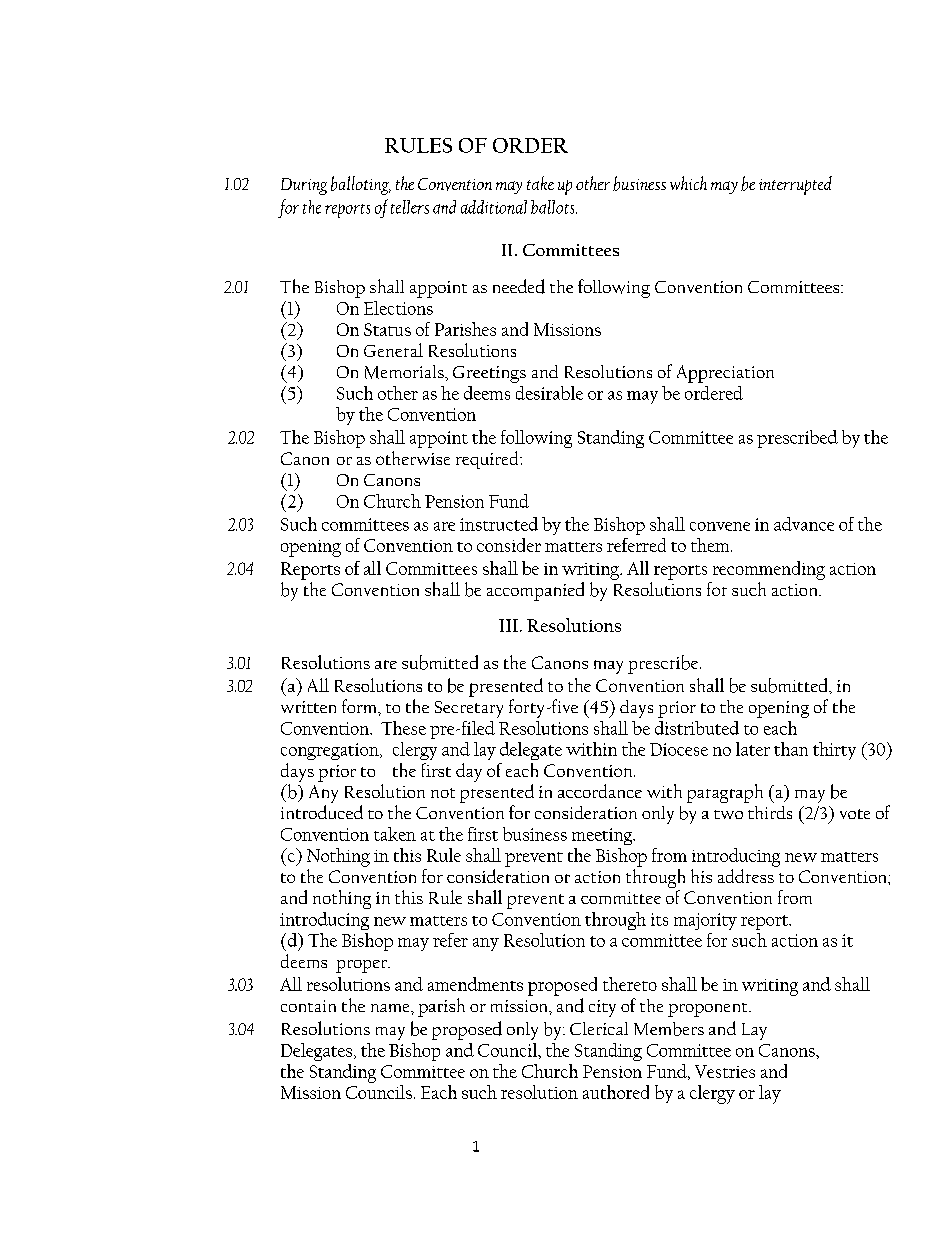 The width and height of the screenshot is (952, 1233). I want to click on name, so click(391, 1008).
